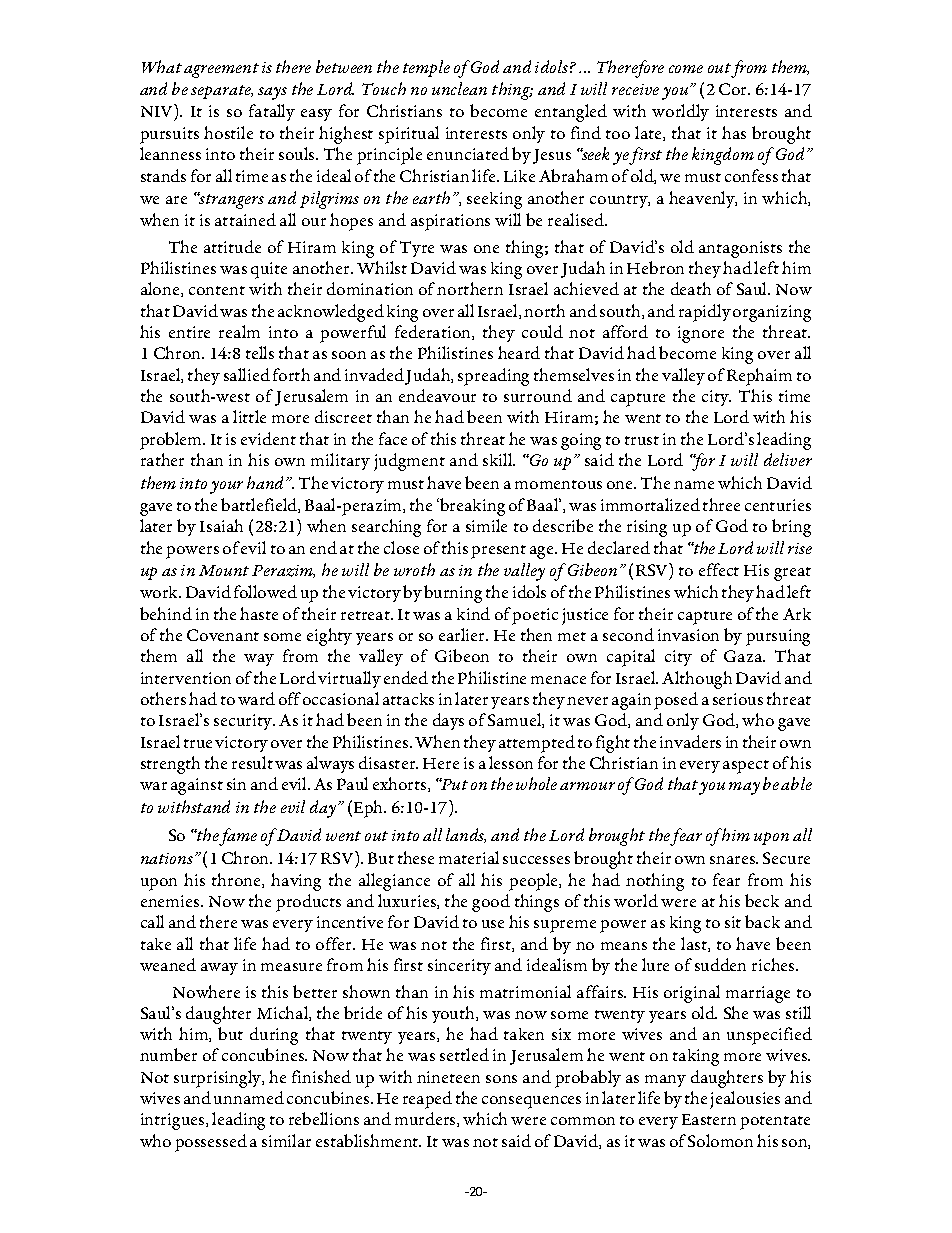  I want to click on unclean, so click(459, 88).
